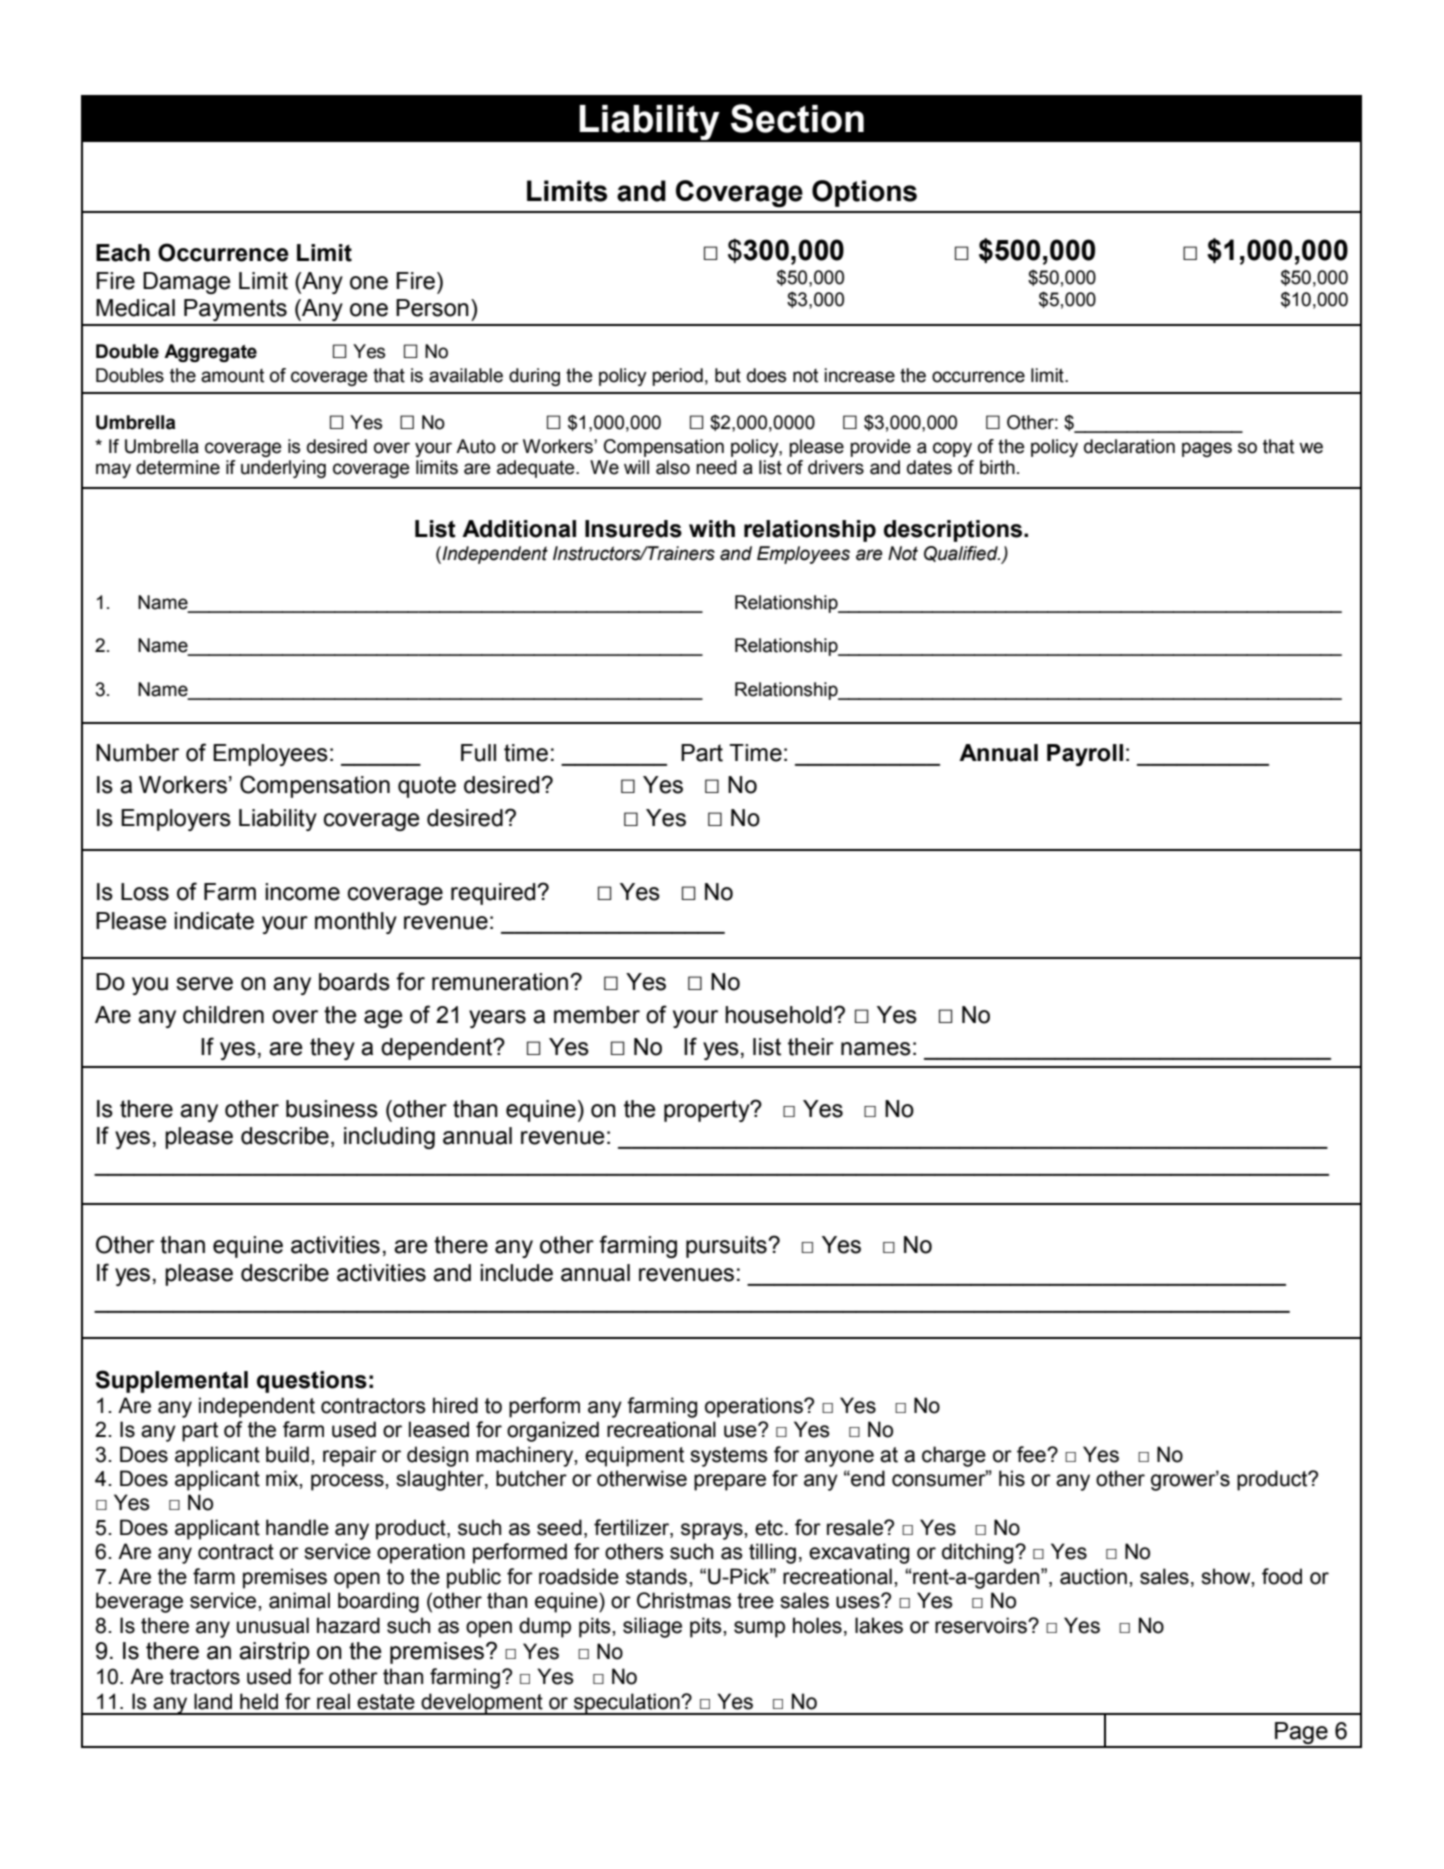 The image size is (1444, 1869). Describe the element at coordinates (123, 253) in the screenshot. I see `Each` at that location.
